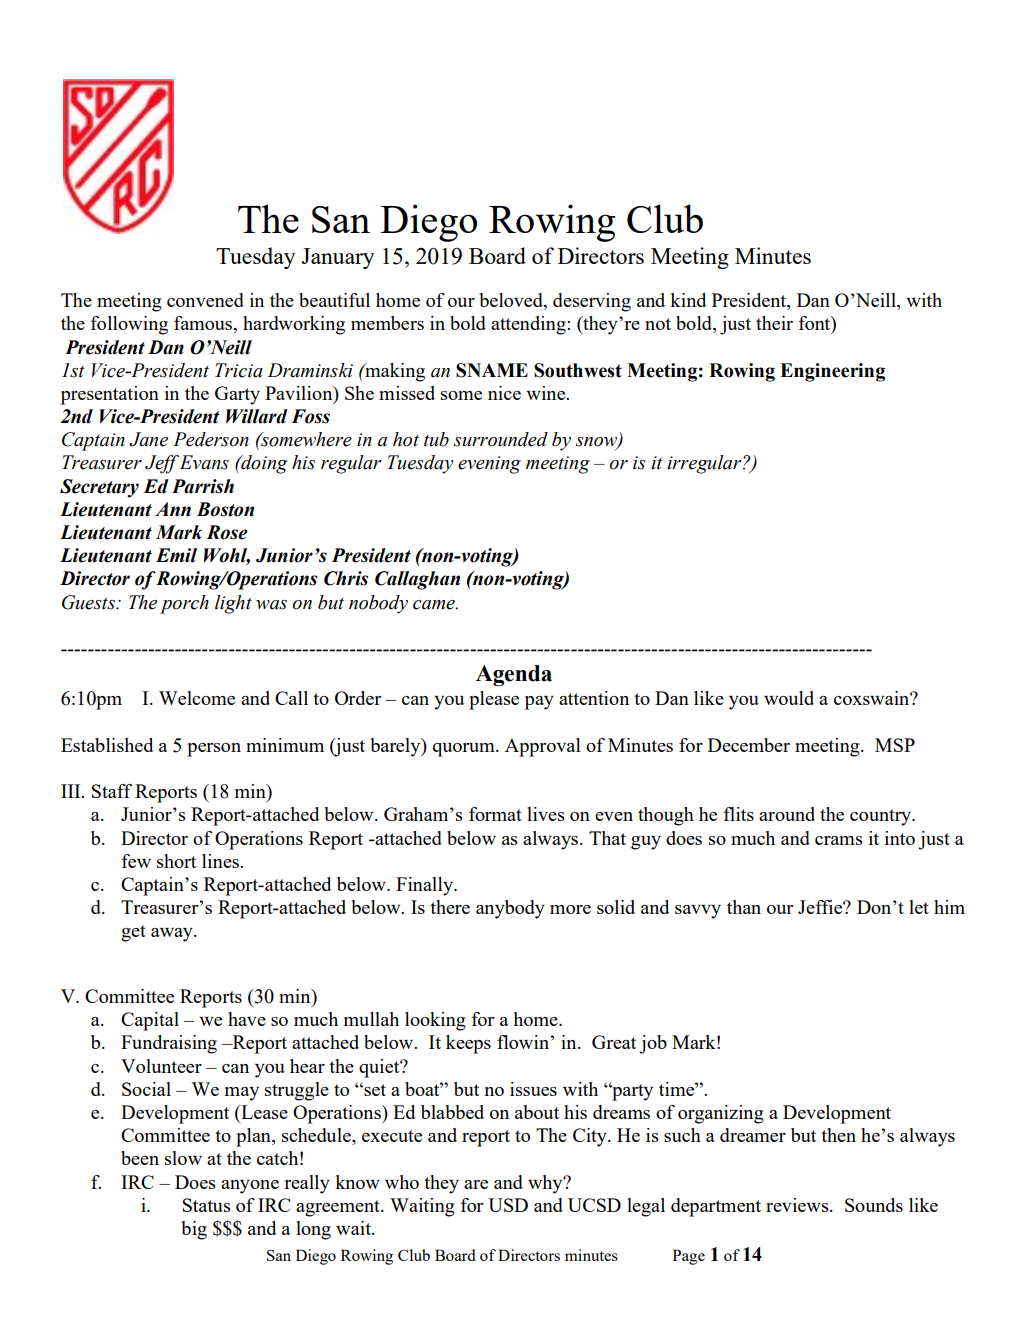 The height and width of the image is (1331, 1028). What do you see at coordinates (205, 300) in the image?
I see `convened` at bounding box center [205, 300].
